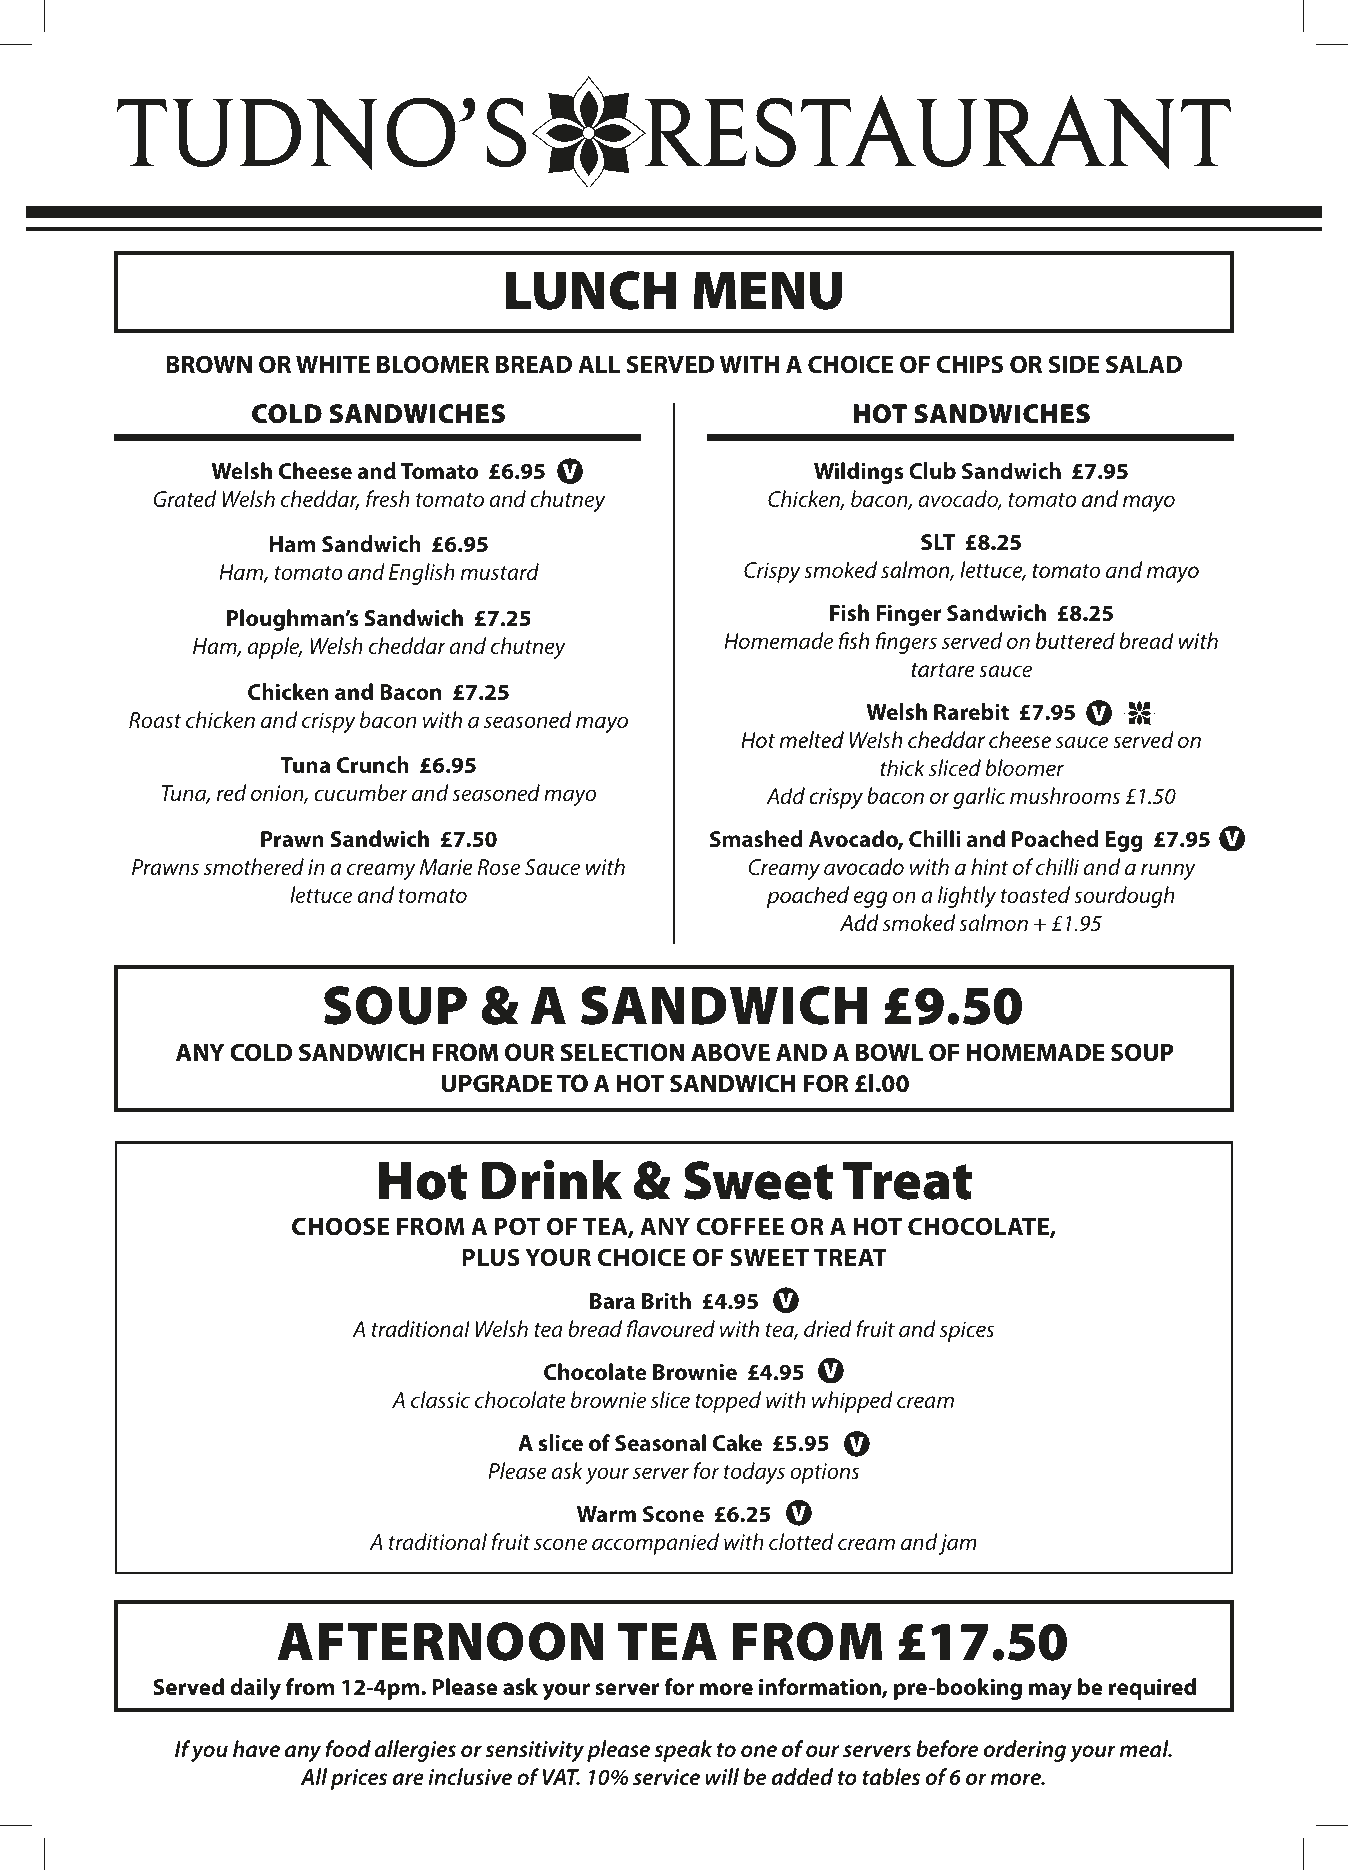 The width and height of the page is (1348, 1870). Describe the element at coordinates (612, 1301) in the page. I see `Bara` at that location.
